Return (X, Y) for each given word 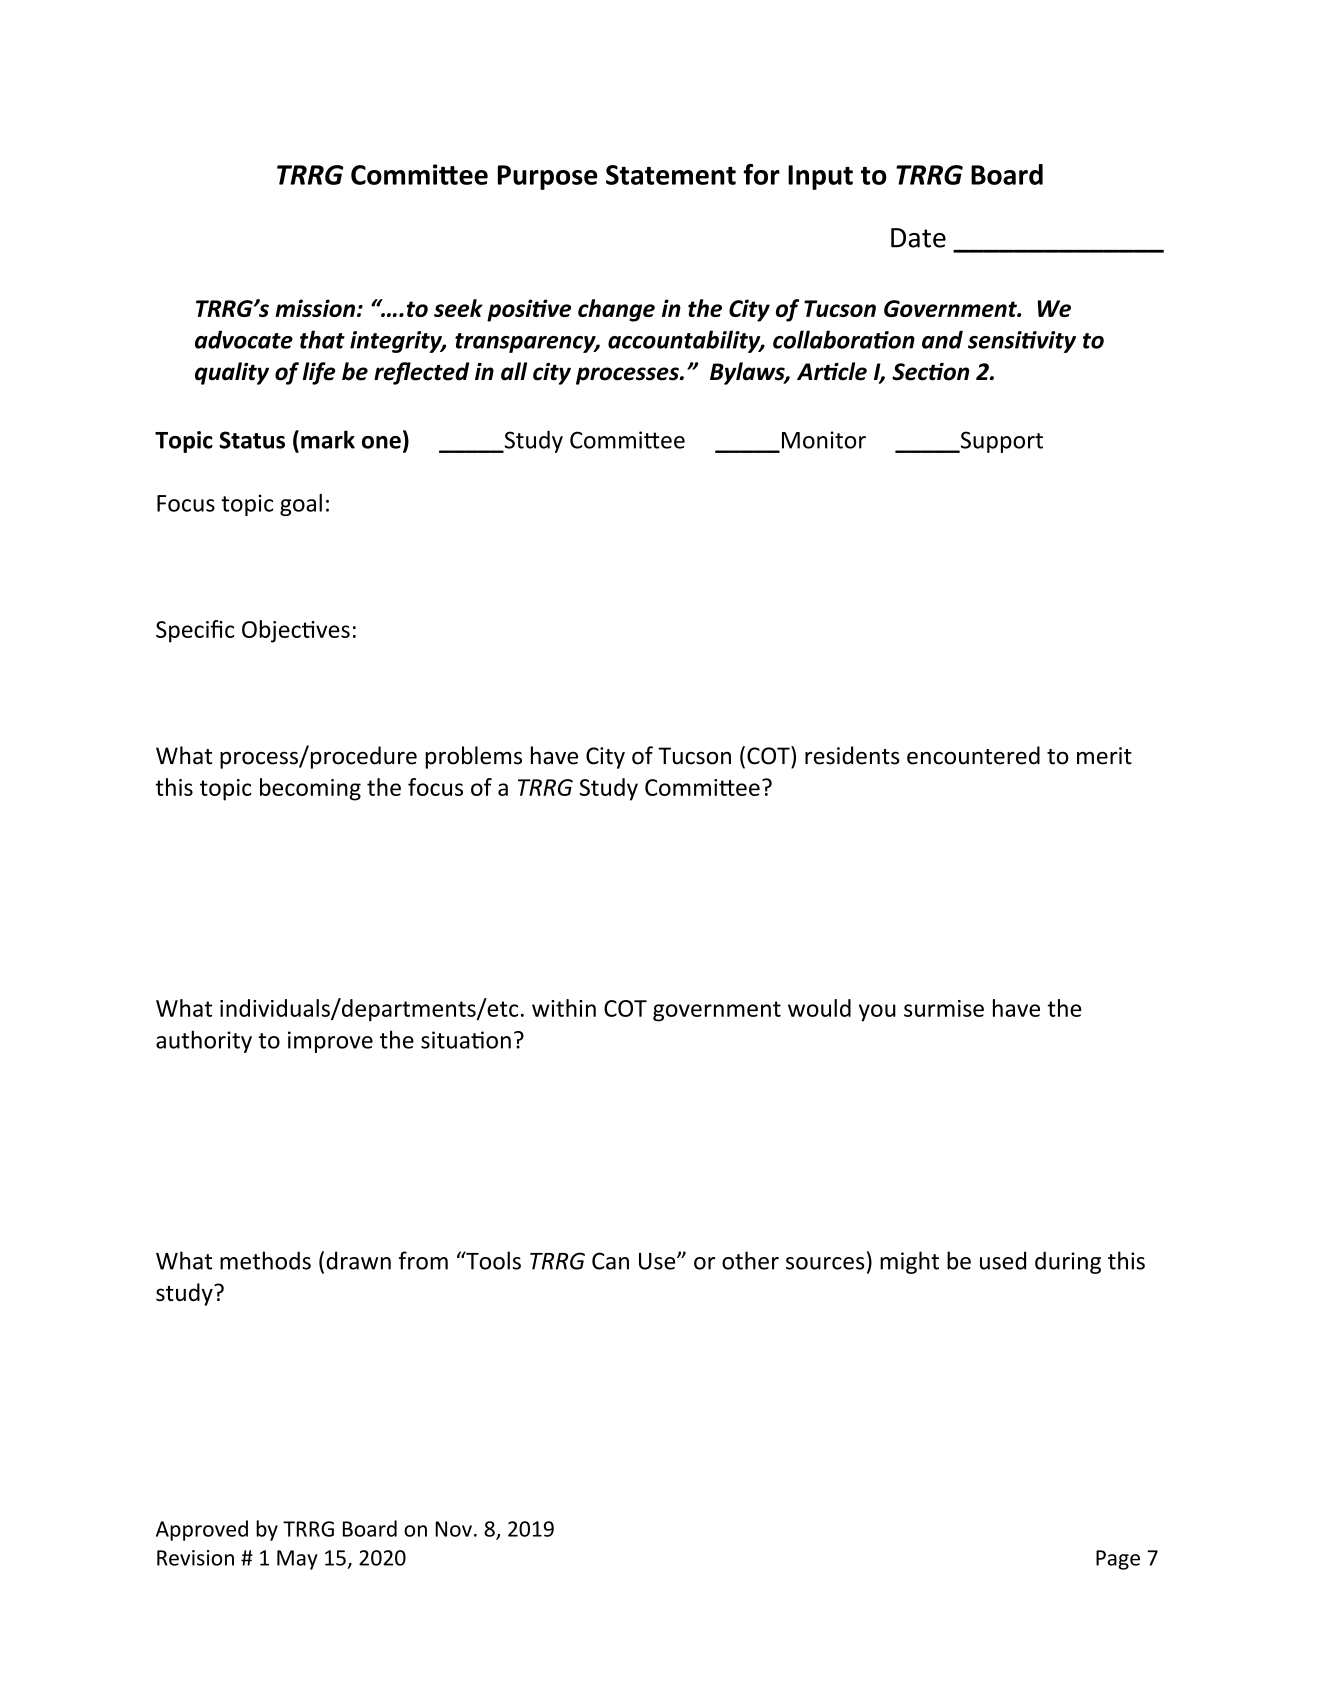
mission (315, 308)
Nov (453, 1529)
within (564, 1008)
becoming (310, 789)
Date (918, 238)
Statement (671, 175)
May (297, 1560)
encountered (973, 755)
